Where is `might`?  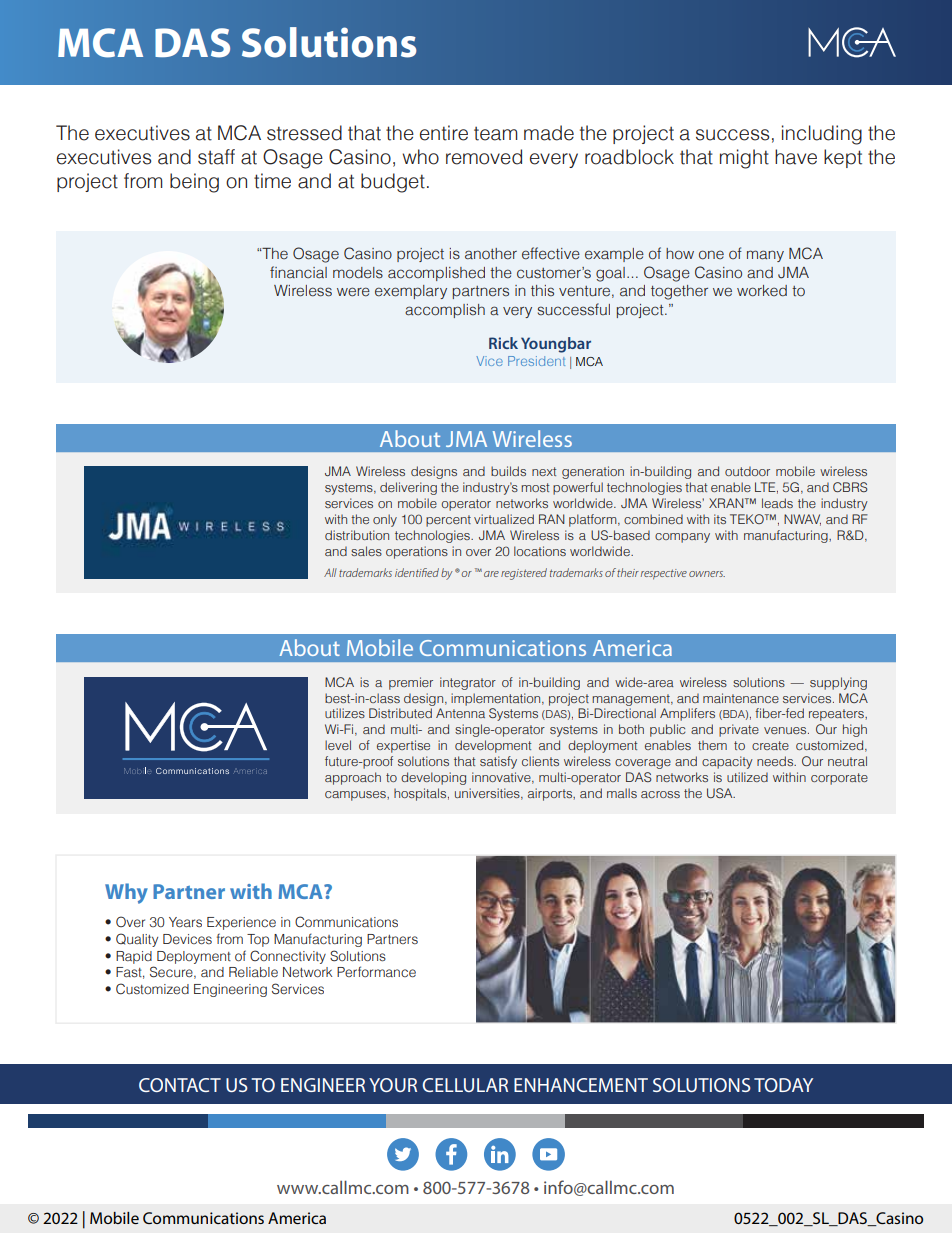
might is located at coordinates (744, 159).
